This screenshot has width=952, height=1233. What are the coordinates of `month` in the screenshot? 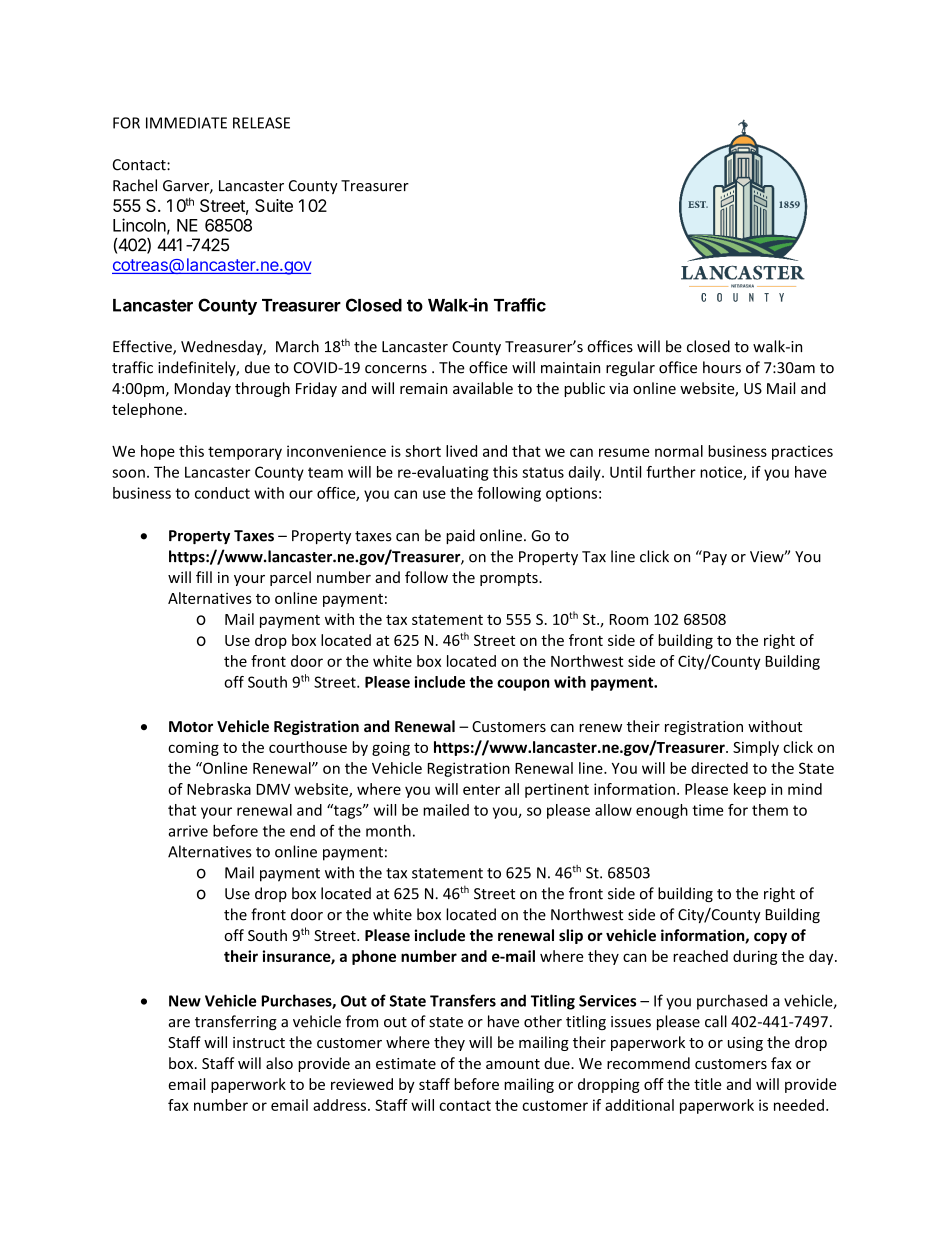 It's located at (388, 831).
